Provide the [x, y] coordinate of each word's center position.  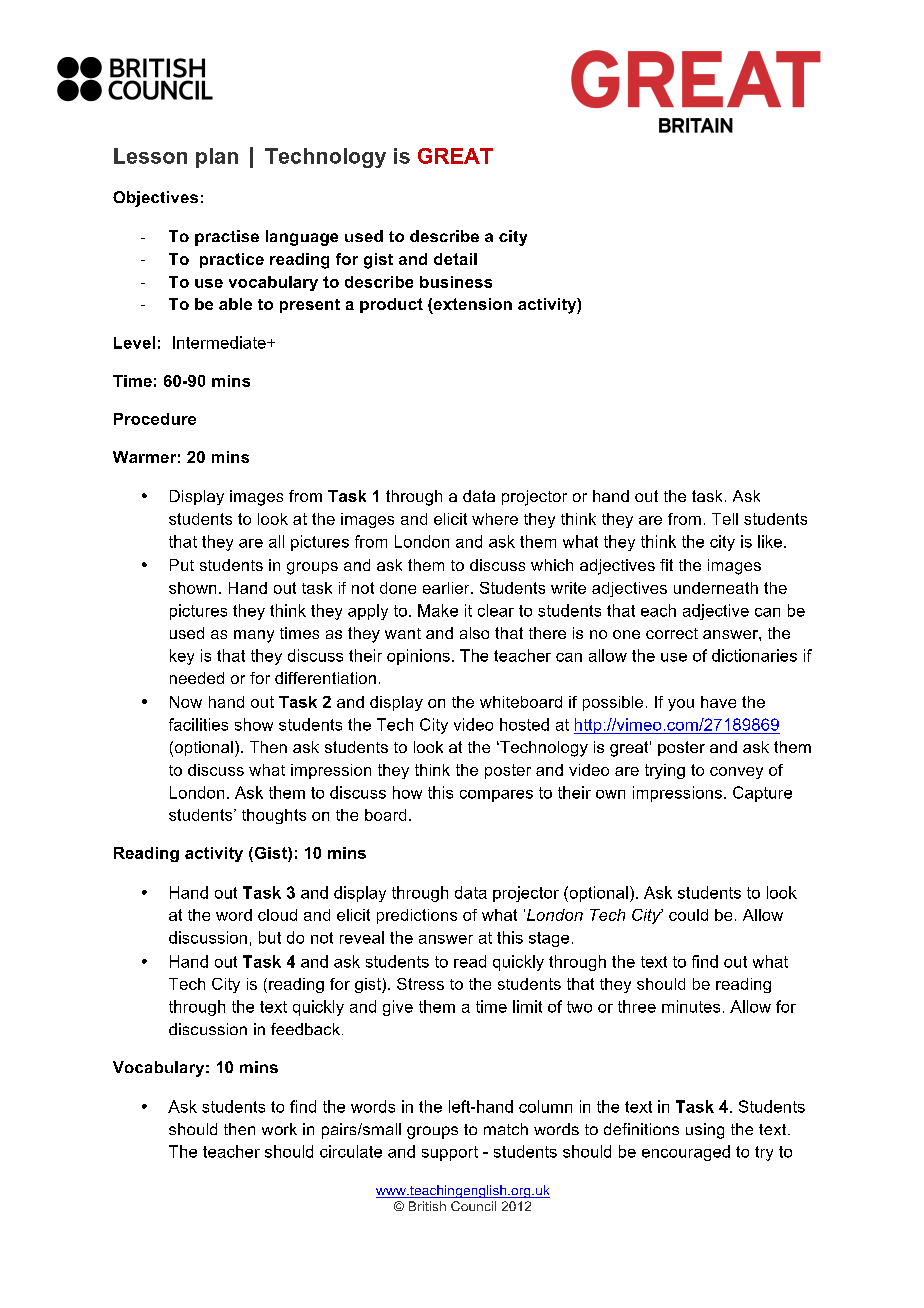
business [456, 282]
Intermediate [220, 342]
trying [665, 771]
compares [496, 796]
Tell [725, 519]
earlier [447, 588]
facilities [198, 724]
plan [217, 158]
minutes [691, 1006]
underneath [716, 588]
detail [455, 259]
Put [182, 565]
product [391, 305]
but [270, 937]
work [279, 1129]
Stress [420, 984]
